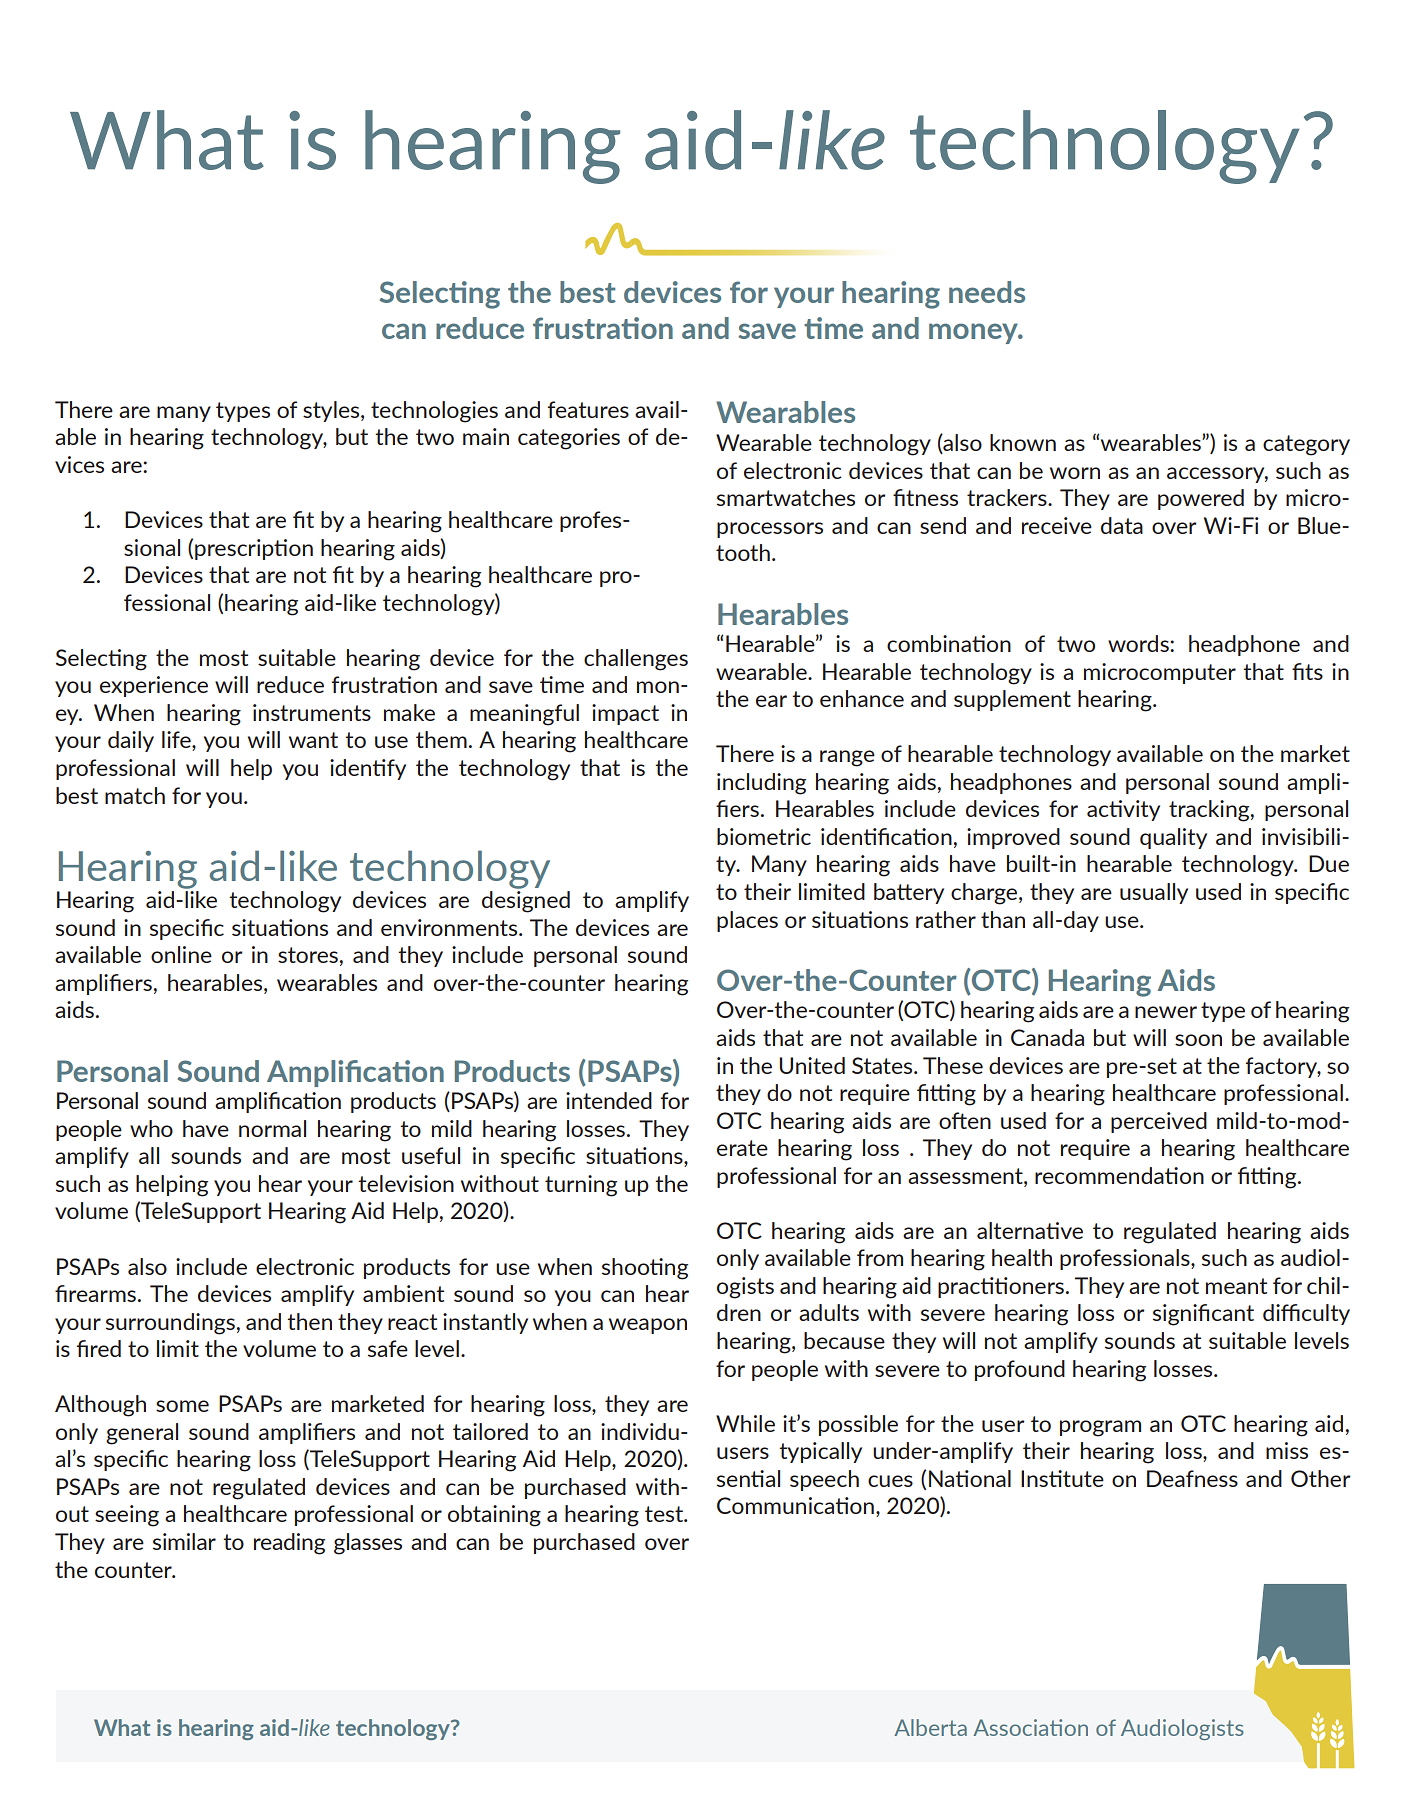 The height and width of the page is (1818, 1405). I want to click on newer, so click(1166, 1012).
